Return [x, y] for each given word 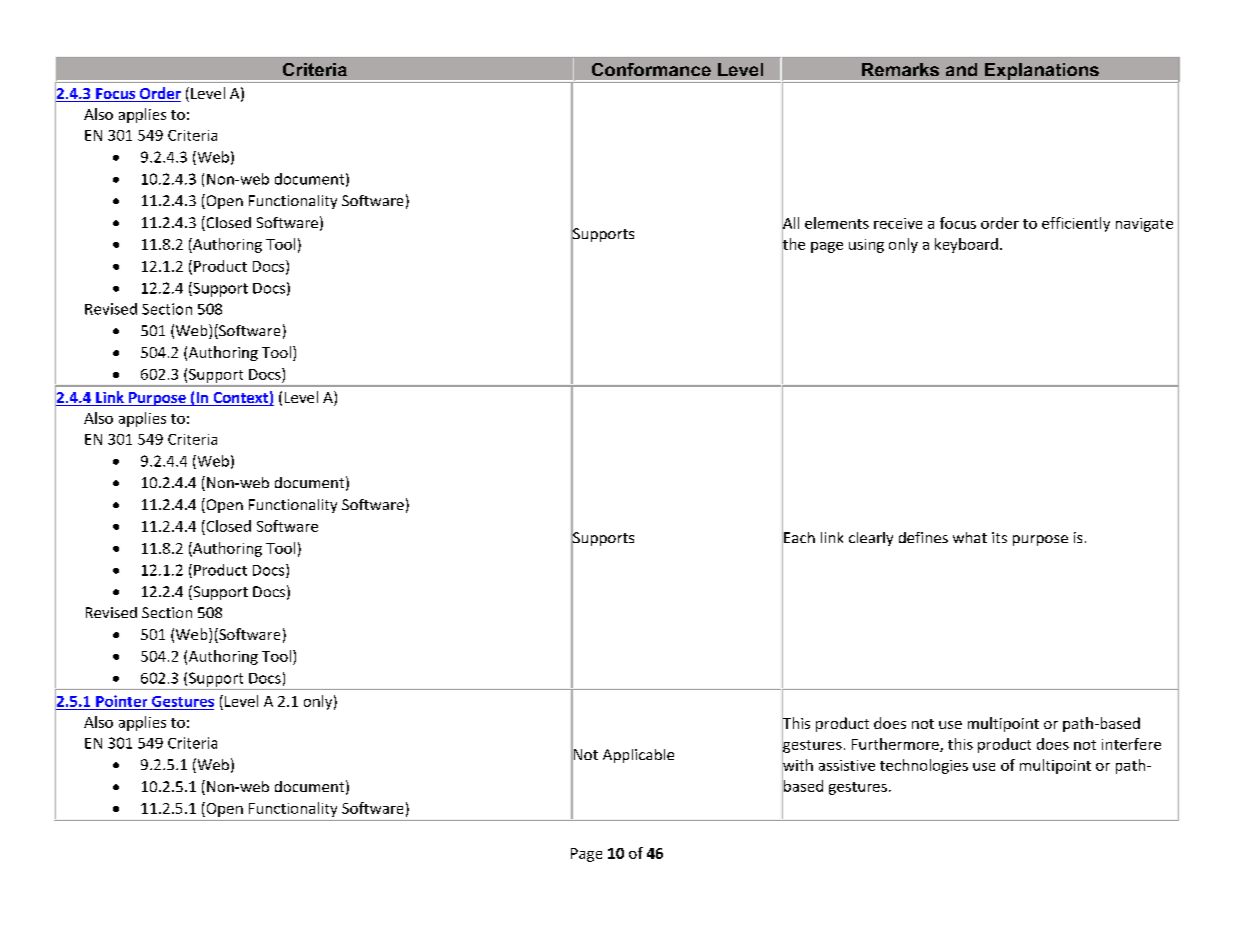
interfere [1131, 744]
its [999, 537]
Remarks [900, 69]
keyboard [966, 245]
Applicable [638, 756]
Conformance [651, 69]
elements [837, 223]
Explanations [1041, 72]
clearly [871, 539]
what [970, 537]
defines [923, 537]
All [790, 223]
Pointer [121, 701]
